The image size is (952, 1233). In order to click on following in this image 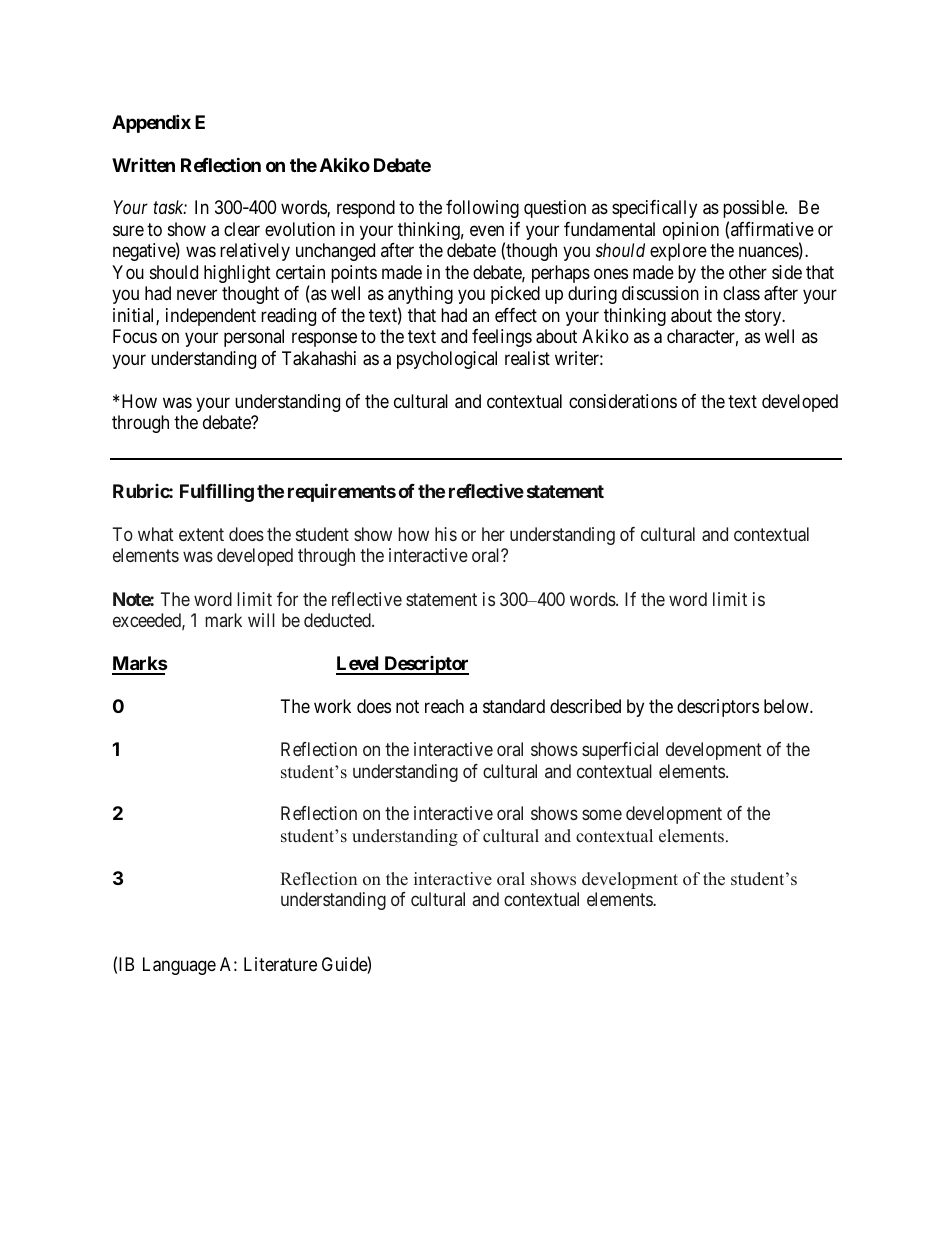, I will do `click(482, 209)`.
